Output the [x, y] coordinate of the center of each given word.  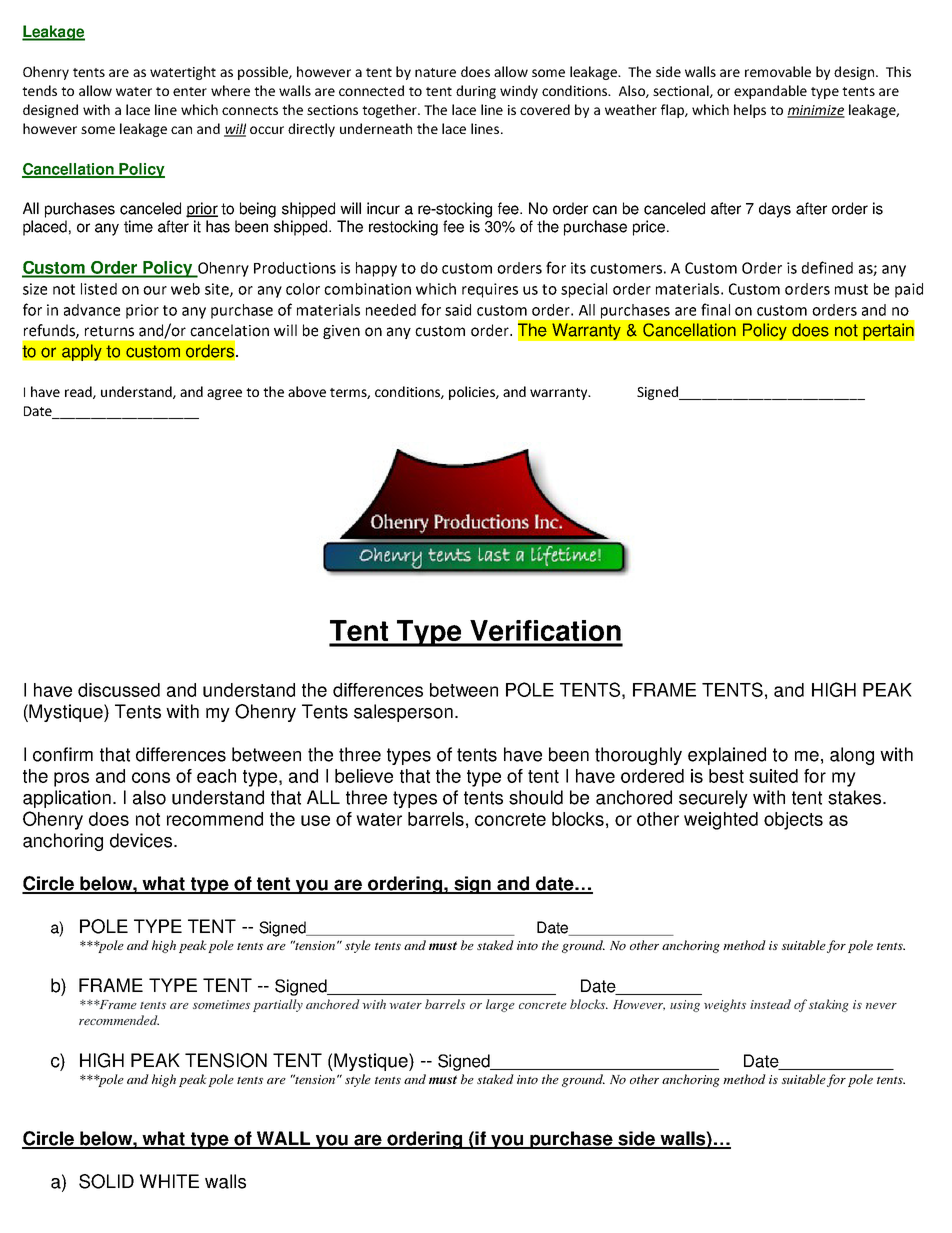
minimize [816, 111]
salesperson [403, 713]
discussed [119, 690]
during [476, 92]
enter [190, 91]
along [852, 756]
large [500, 1005]
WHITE [169, 1181]
